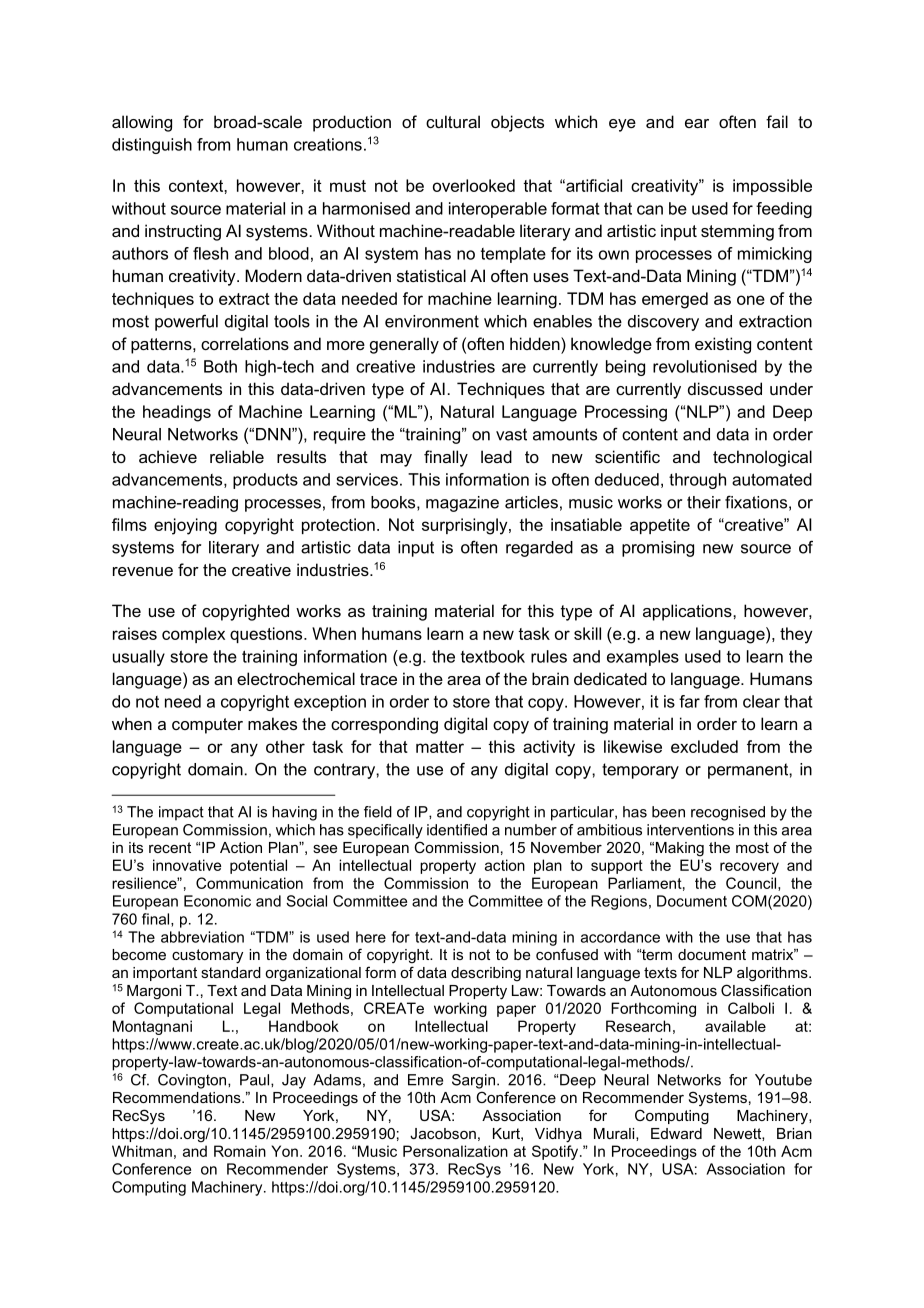  Describe the element at coordinates (152, 146) in the screenshot. I see `distinguish` at that location.
